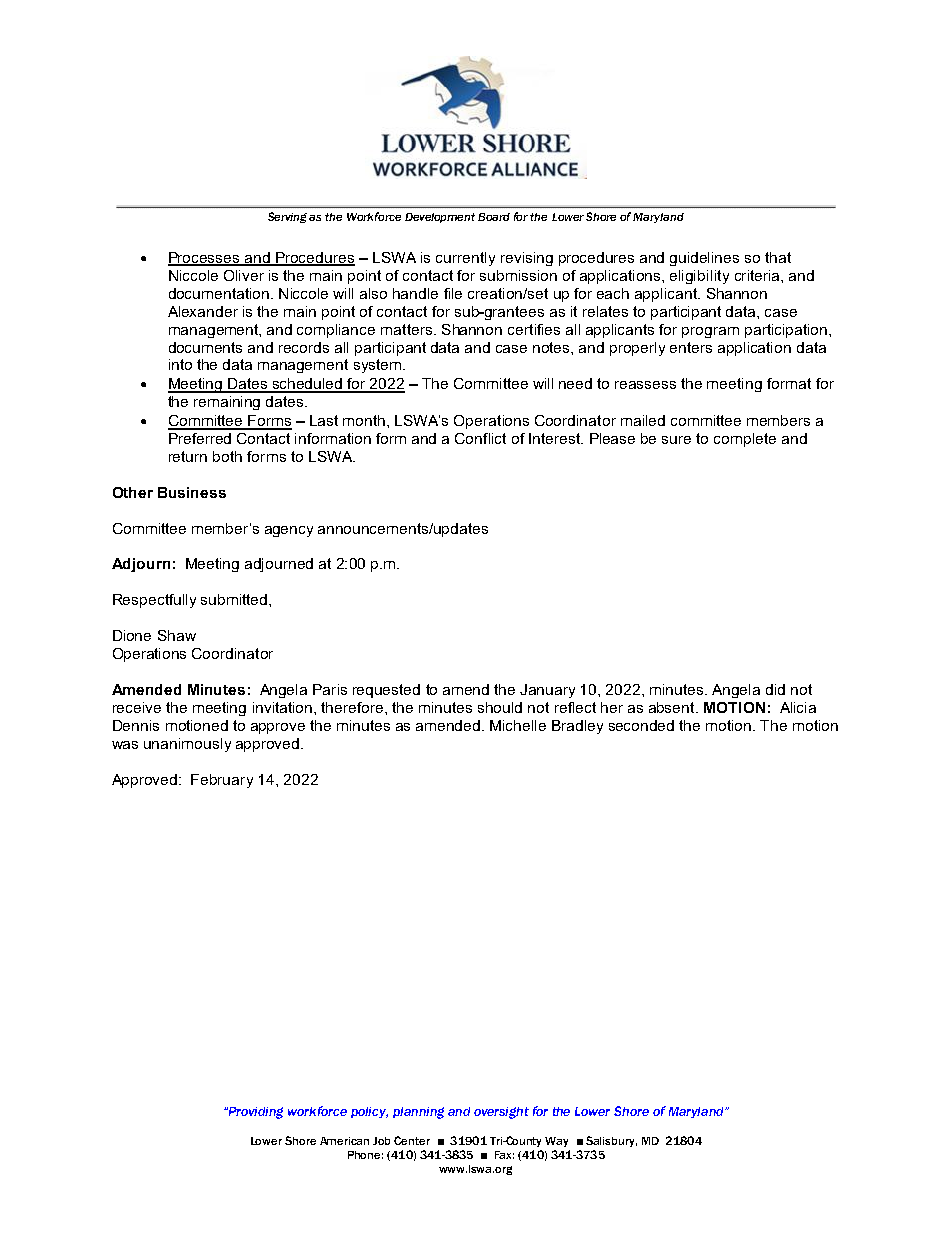 The width and height of the screenshot is (952, 1233). Describe the element at coordinates (704, 259) in the screenshot. I see `guidelines` at that location.
